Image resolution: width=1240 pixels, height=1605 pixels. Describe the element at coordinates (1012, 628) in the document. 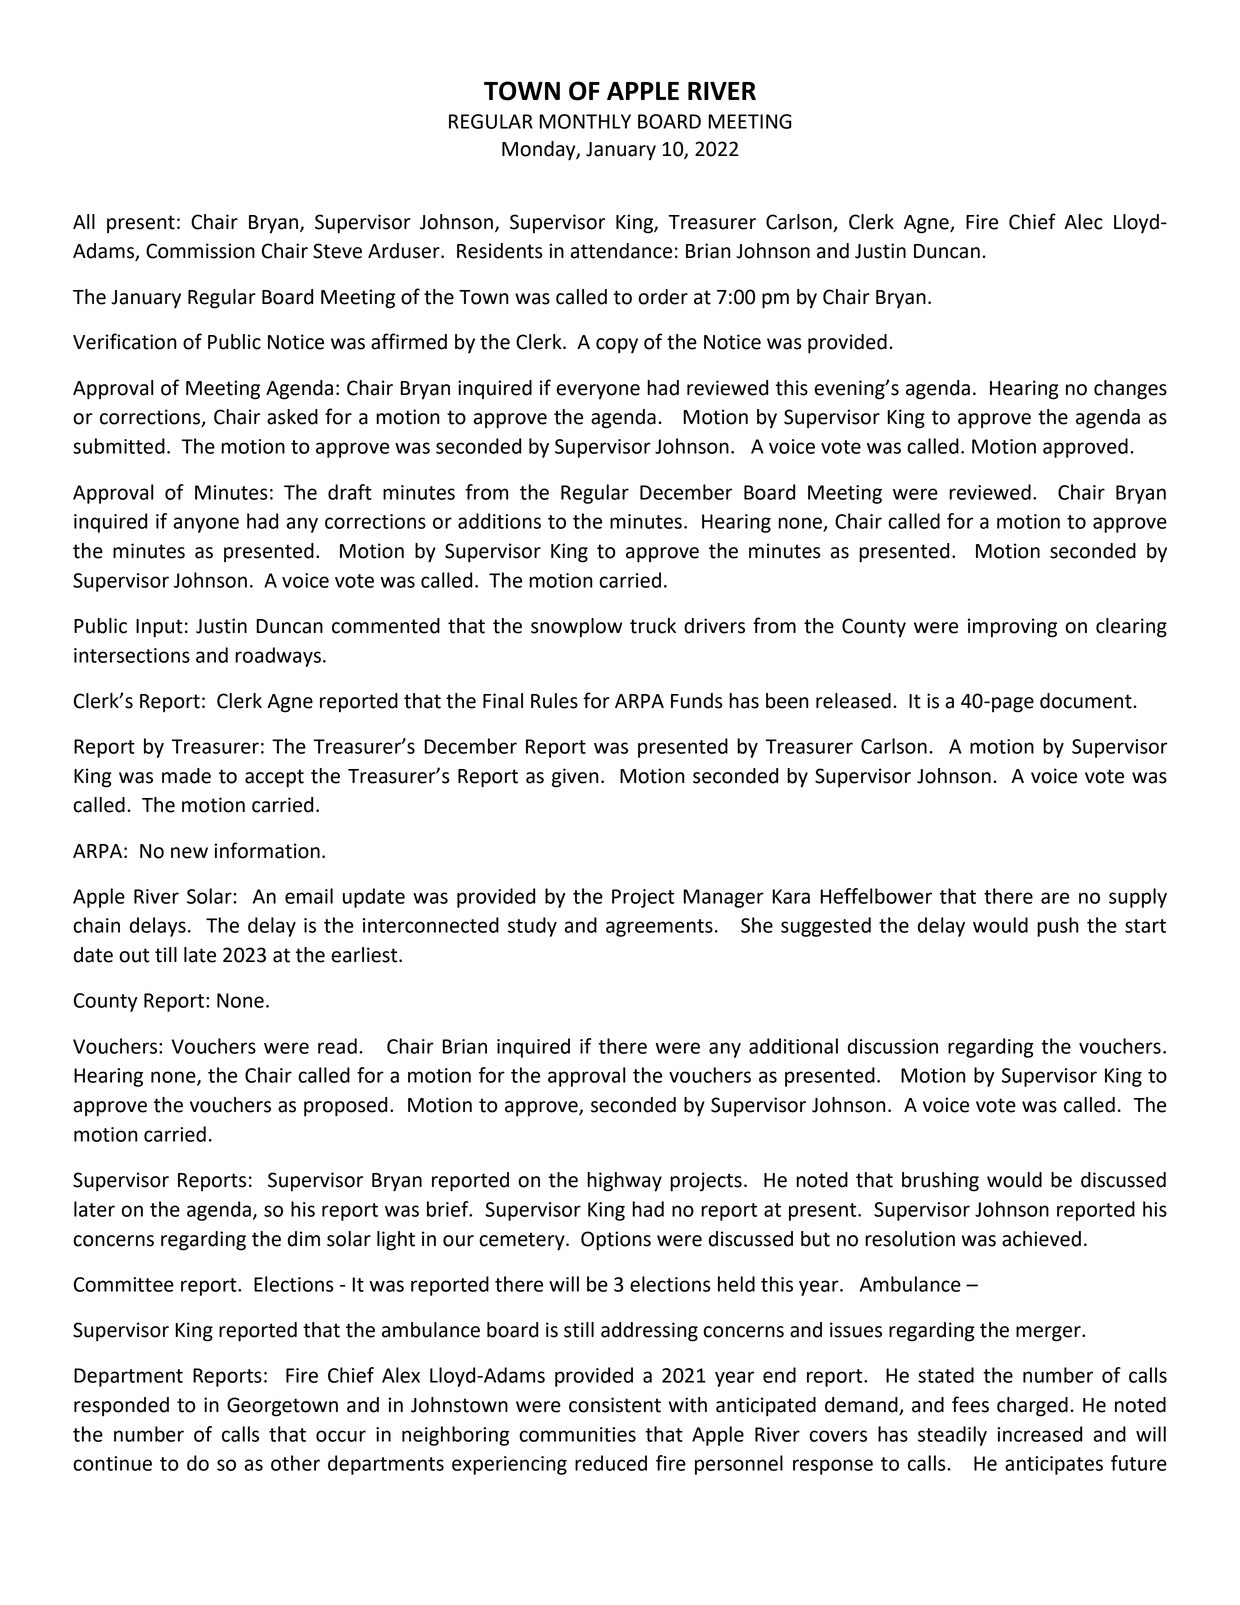

I see `improving` at that location.
